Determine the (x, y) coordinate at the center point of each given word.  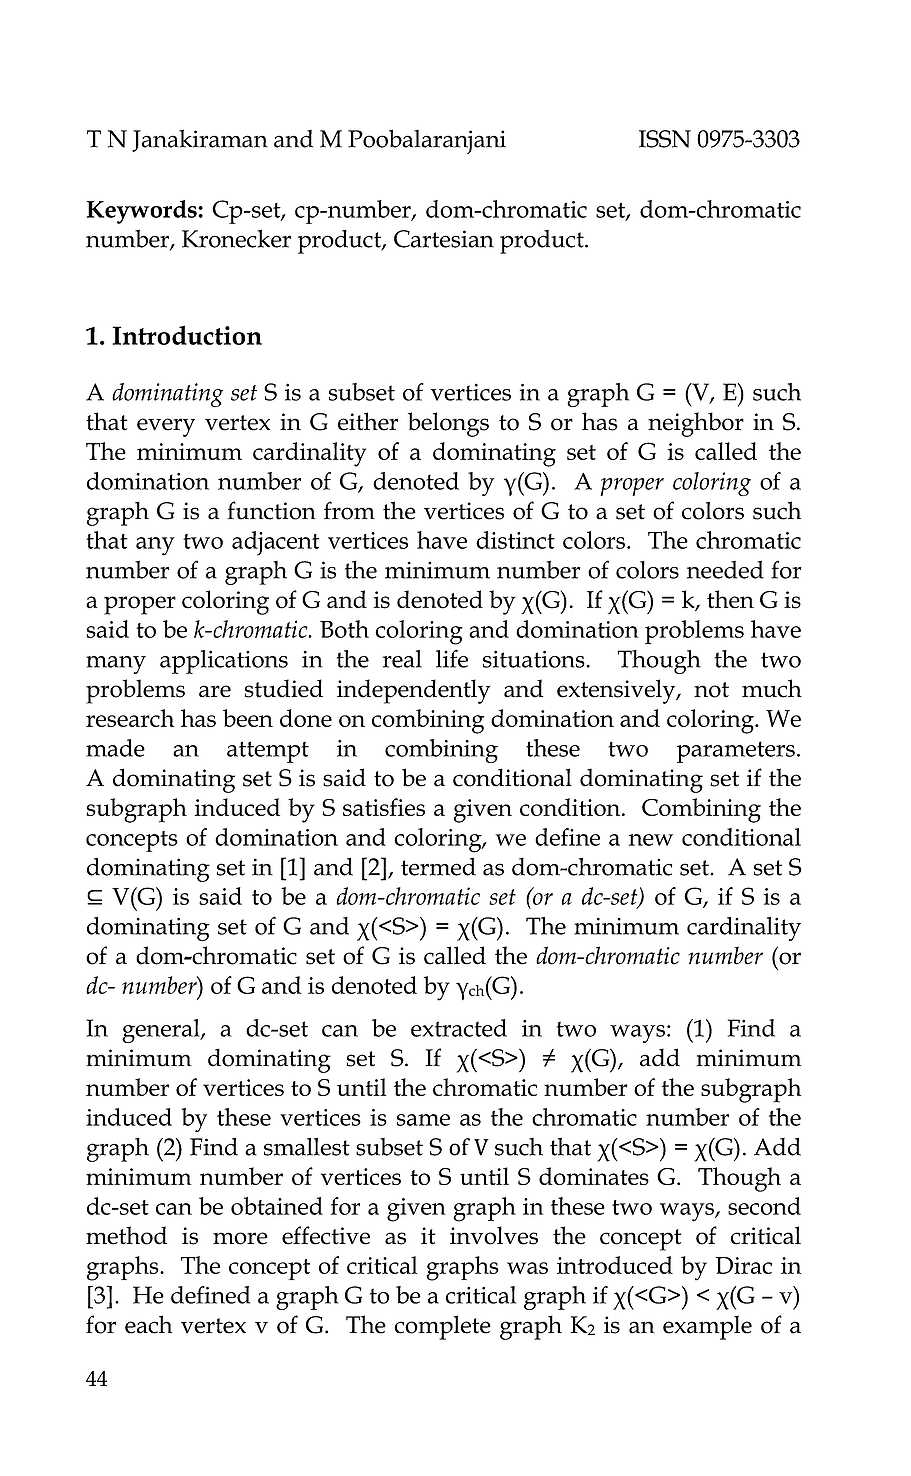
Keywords (142, 212)
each (148, 1324)
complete (442, 1327)
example (707, 1327)
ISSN (665, 139)
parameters (736, 752)
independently (414, 691)
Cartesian (444, 239)
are (215, 691)
